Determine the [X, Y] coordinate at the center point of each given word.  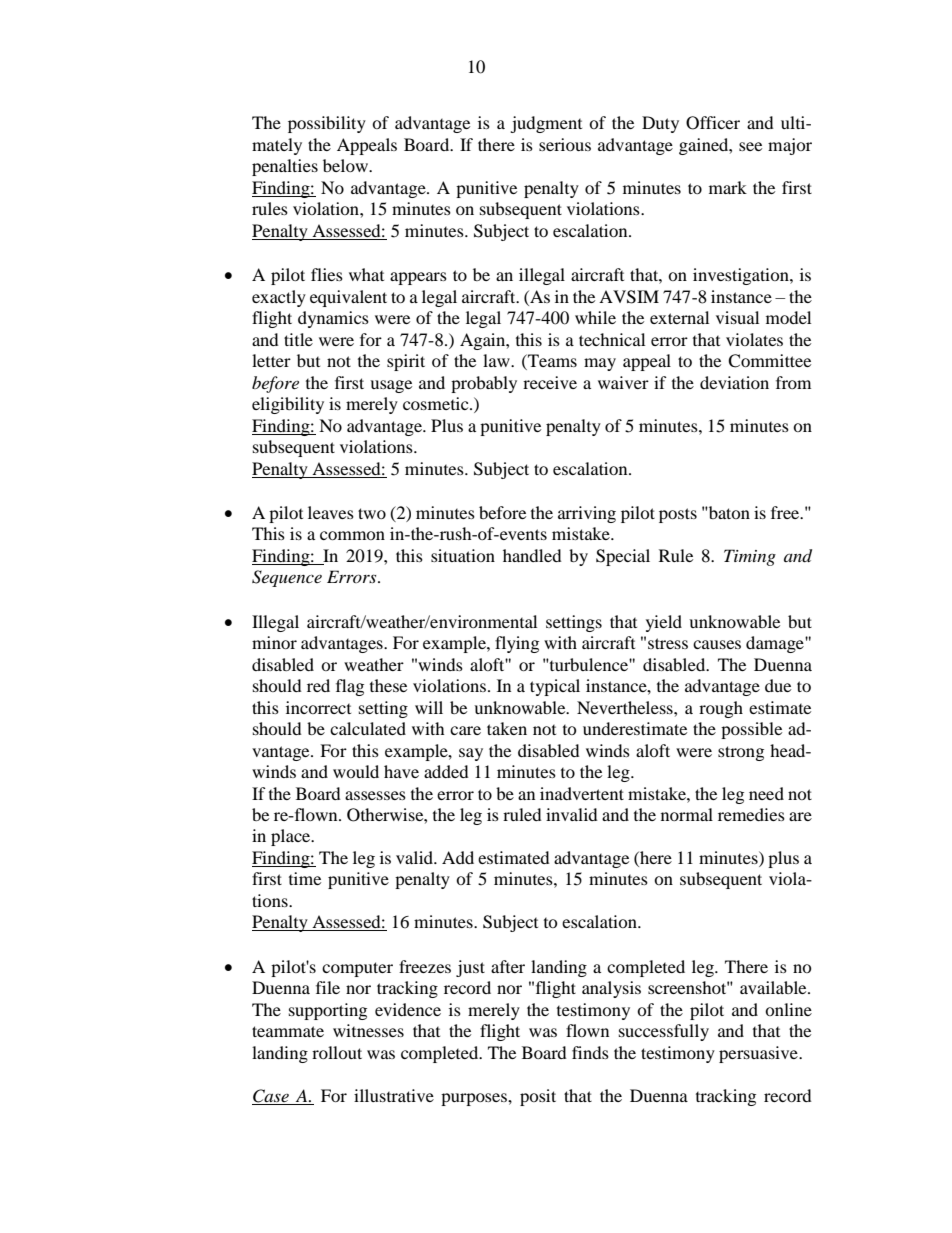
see [750, 146]
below [346, 165]
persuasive [759, 1054]
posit [538, 1097]
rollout [337, 1052]
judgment [546, 124]
